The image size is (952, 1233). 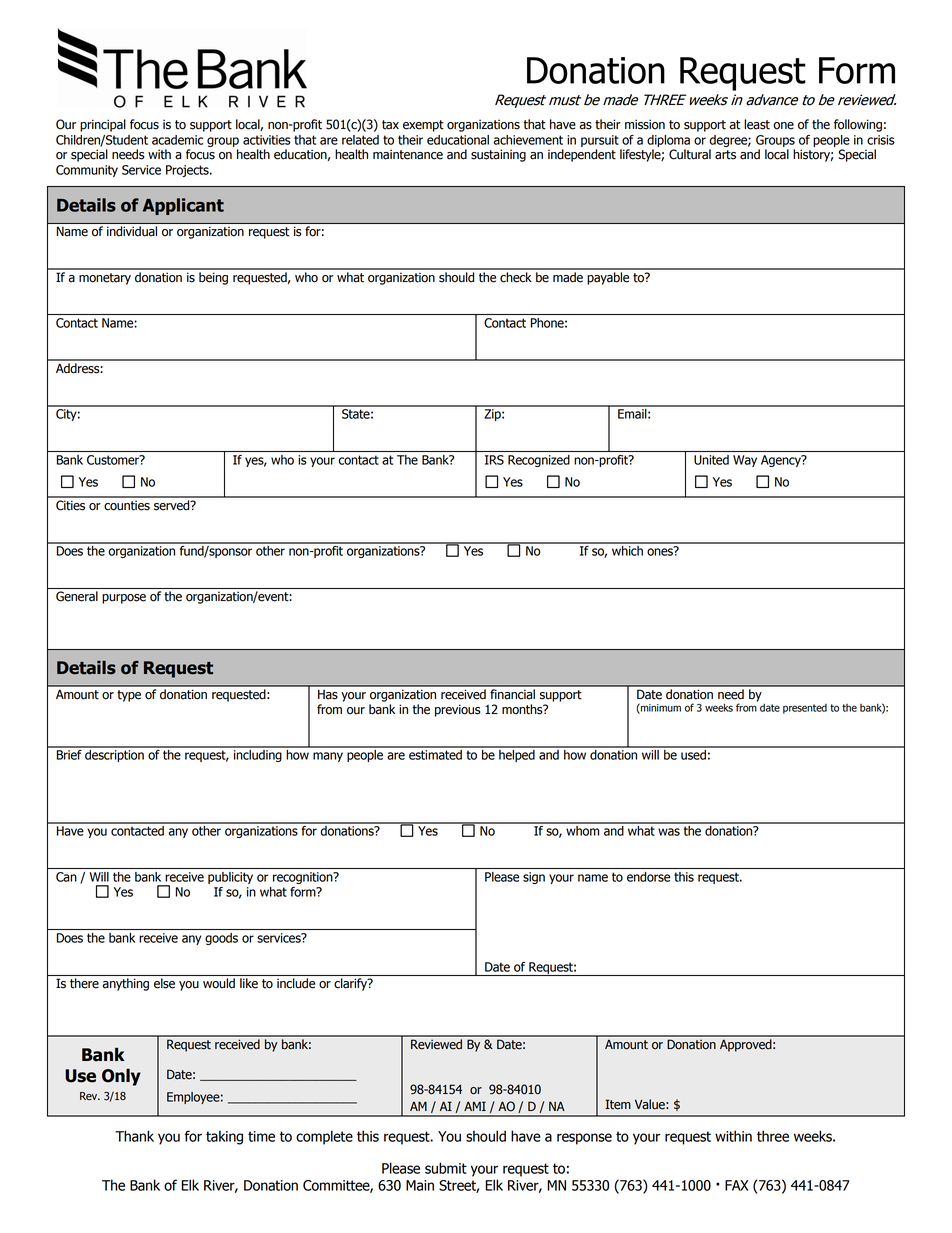 What do you see at coordinates (177, 140) in the screenshot?
I see `academic` at bounding box center [177, 140].
